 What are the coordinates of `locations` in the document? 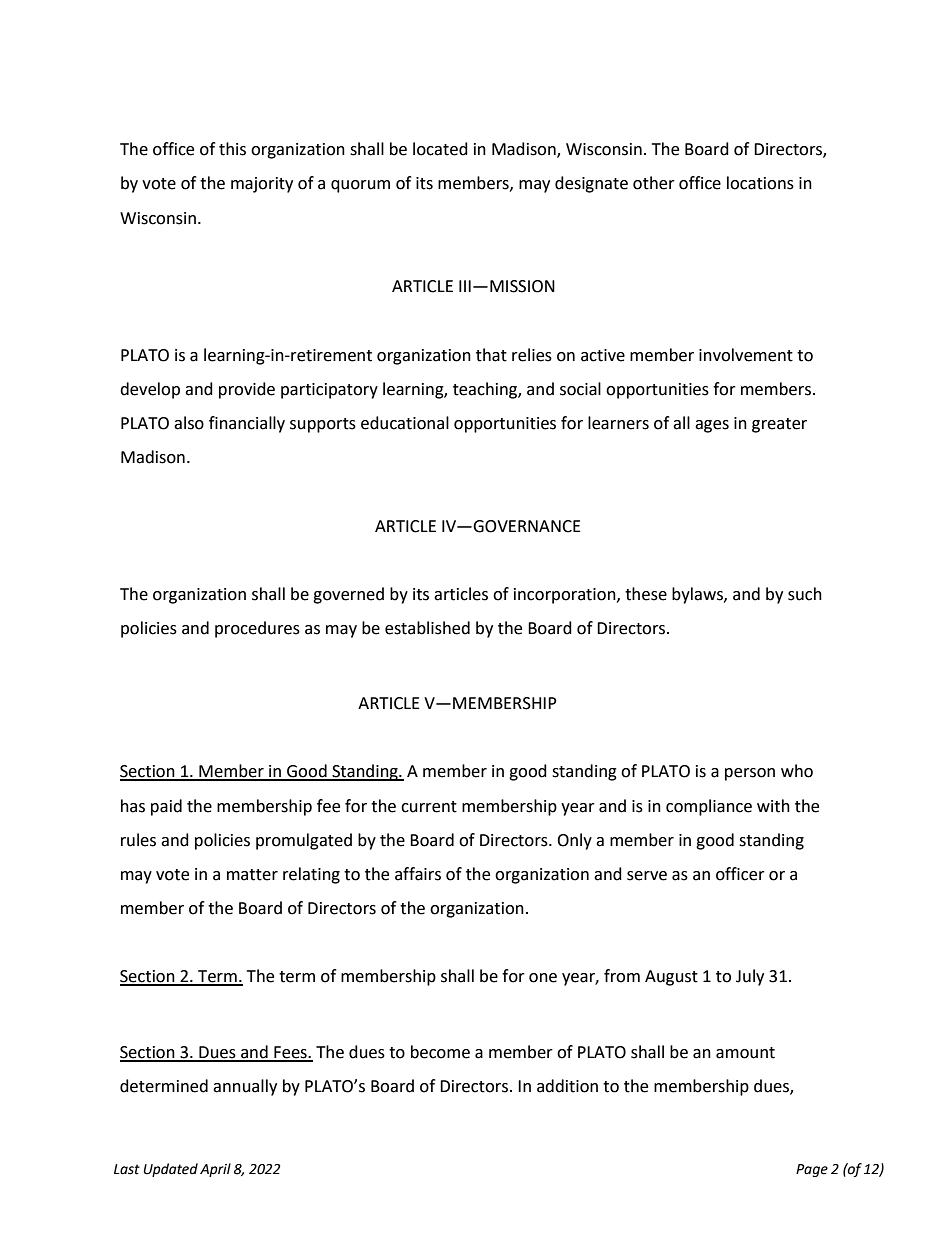 It's located at (760, 183).
